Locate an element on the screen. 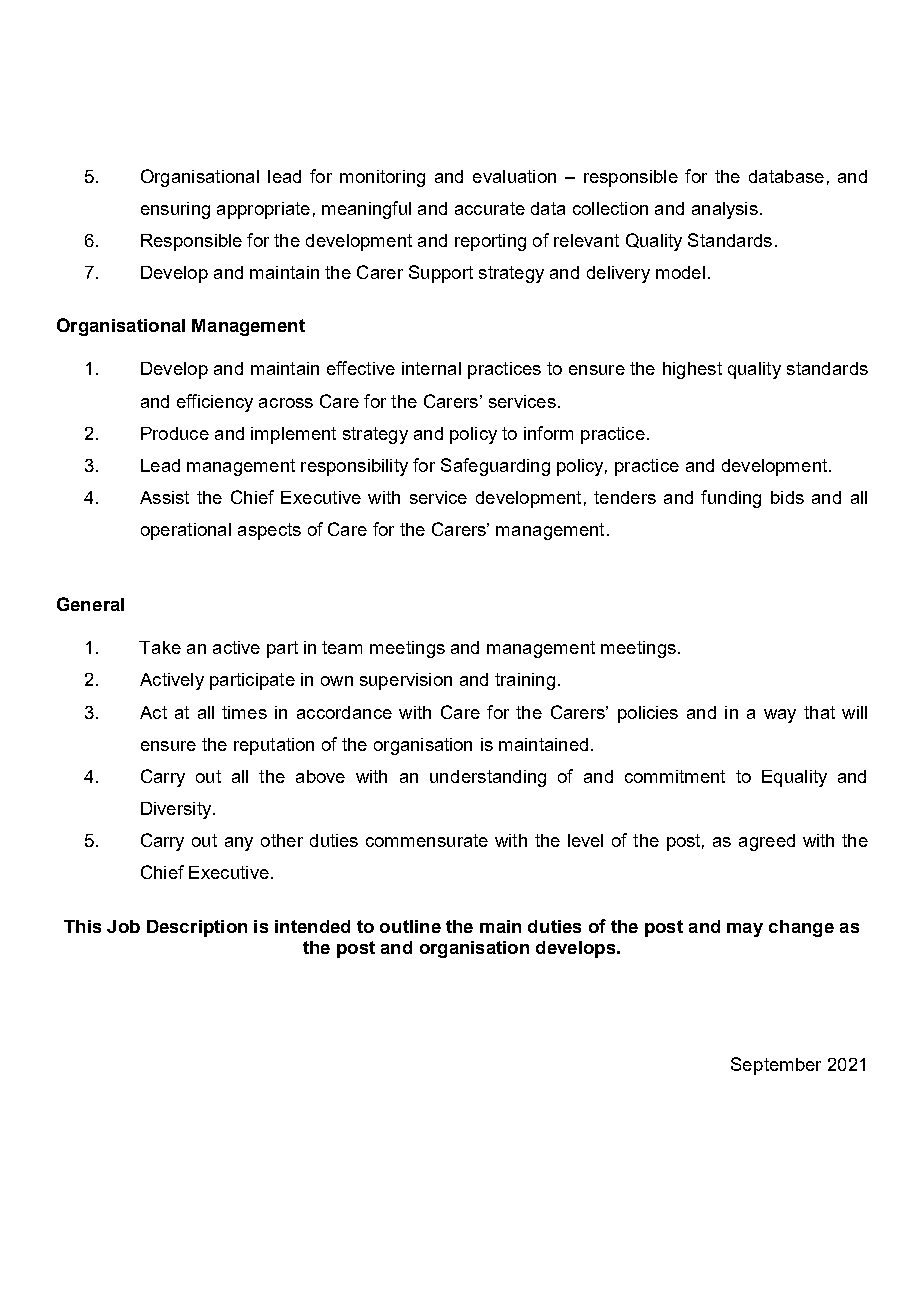  commensurate is located at coordinates (427, 840).
